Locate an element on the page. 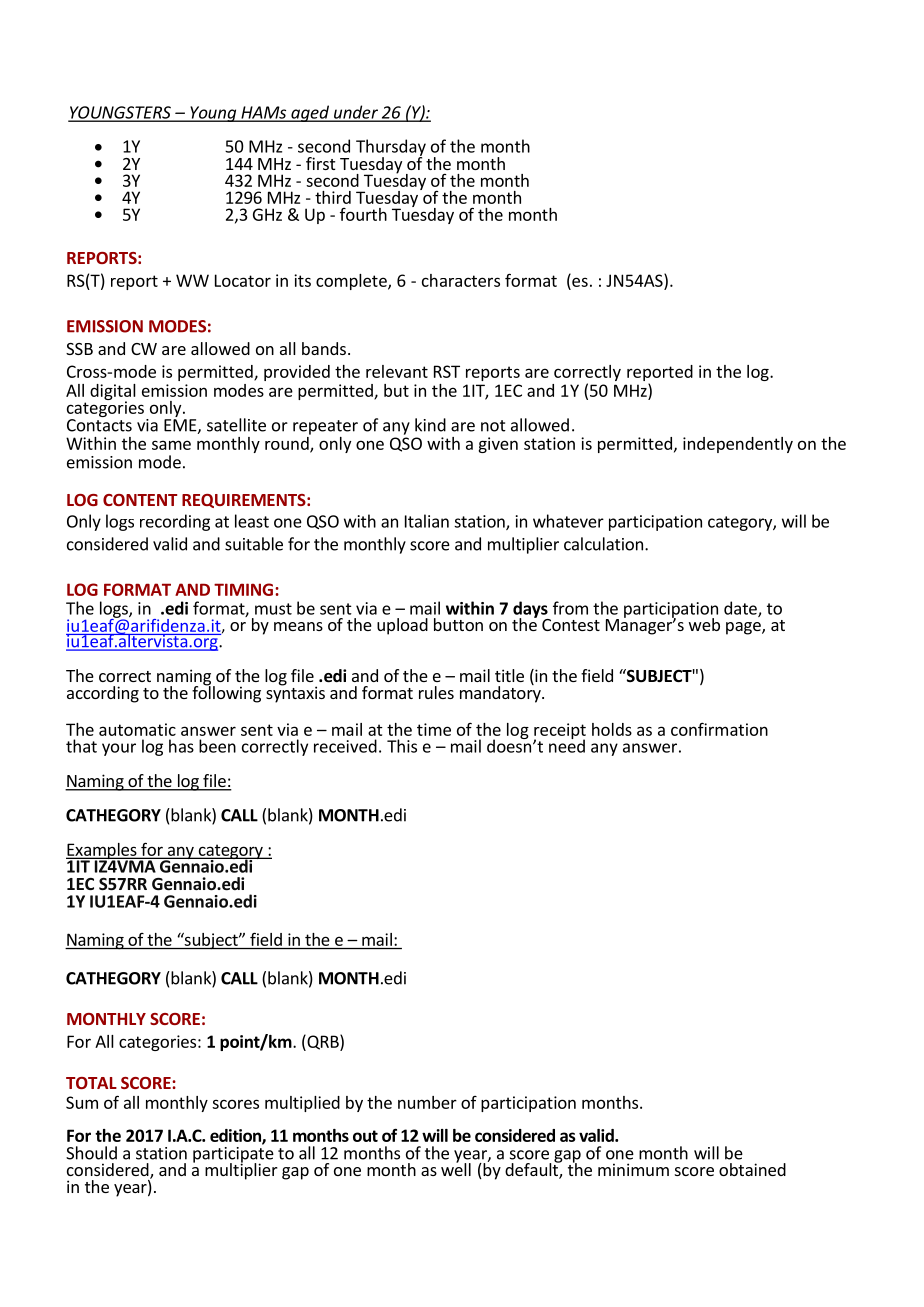 This page has height=1307, width=924. Should is located at coordinates (91, 1153).
